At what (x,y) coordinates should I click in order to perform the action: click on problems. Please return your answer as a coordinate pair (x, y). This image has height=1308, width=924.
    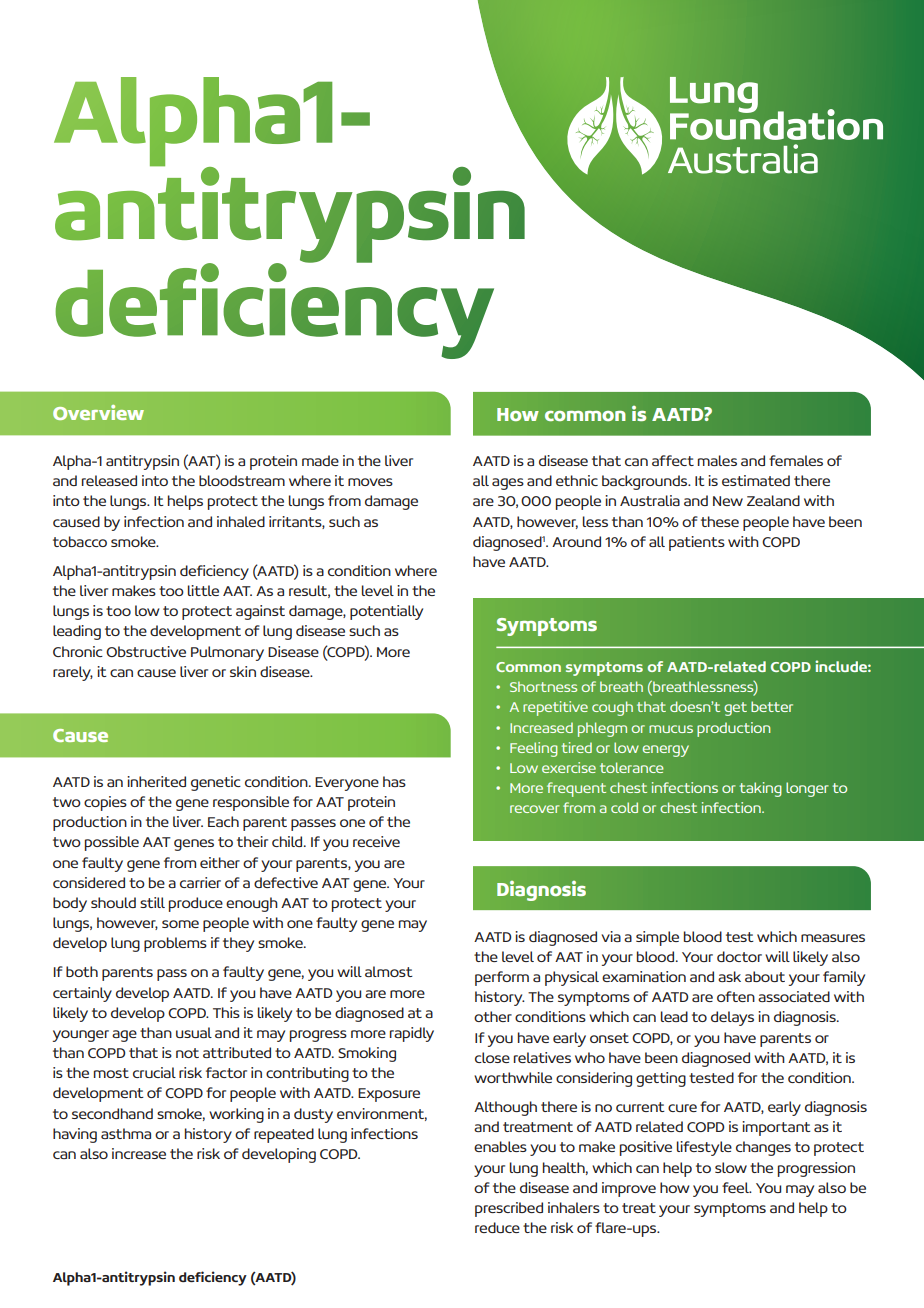
    Looking at the image, I should click on (175, 944).
